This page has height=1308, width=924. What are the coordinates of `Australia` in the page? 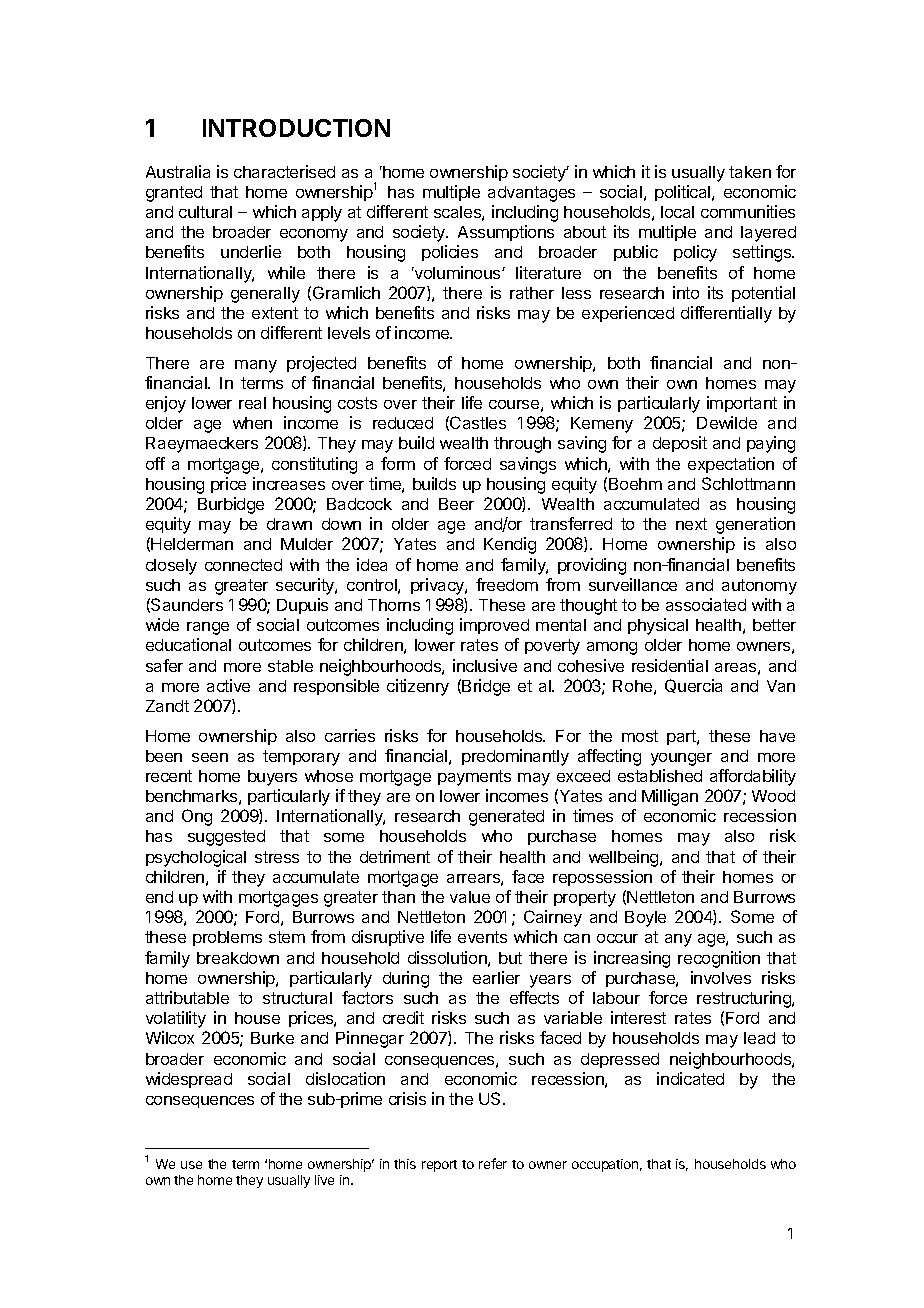 It's located at (178, 171).
